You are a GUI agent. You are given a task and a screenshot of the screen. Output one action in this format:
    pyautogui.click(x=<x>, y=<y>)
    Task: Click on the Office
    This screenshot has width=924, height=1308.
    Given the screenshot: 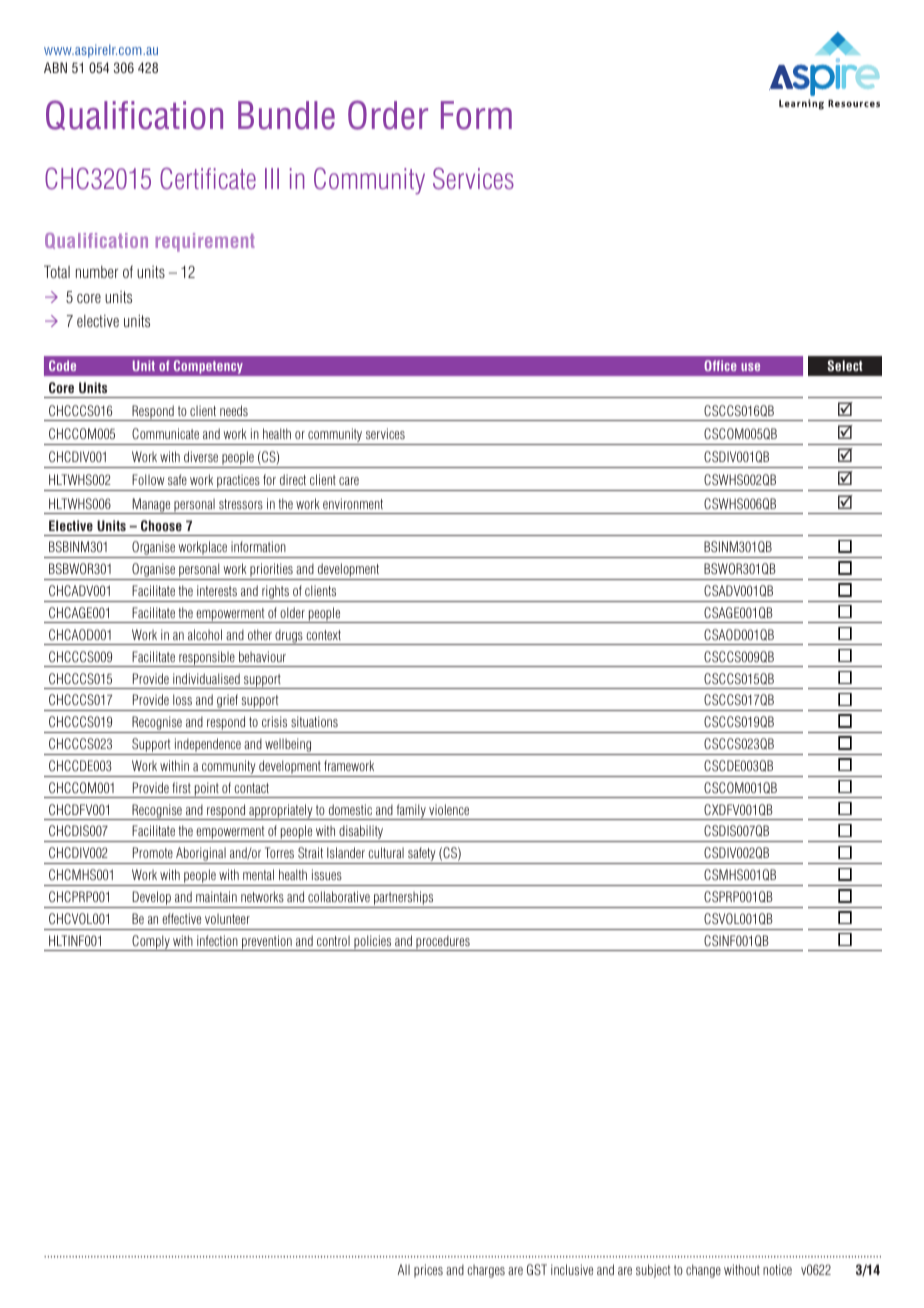 What is the action you would take?
    pyautogui.click(x=720, y=365)
